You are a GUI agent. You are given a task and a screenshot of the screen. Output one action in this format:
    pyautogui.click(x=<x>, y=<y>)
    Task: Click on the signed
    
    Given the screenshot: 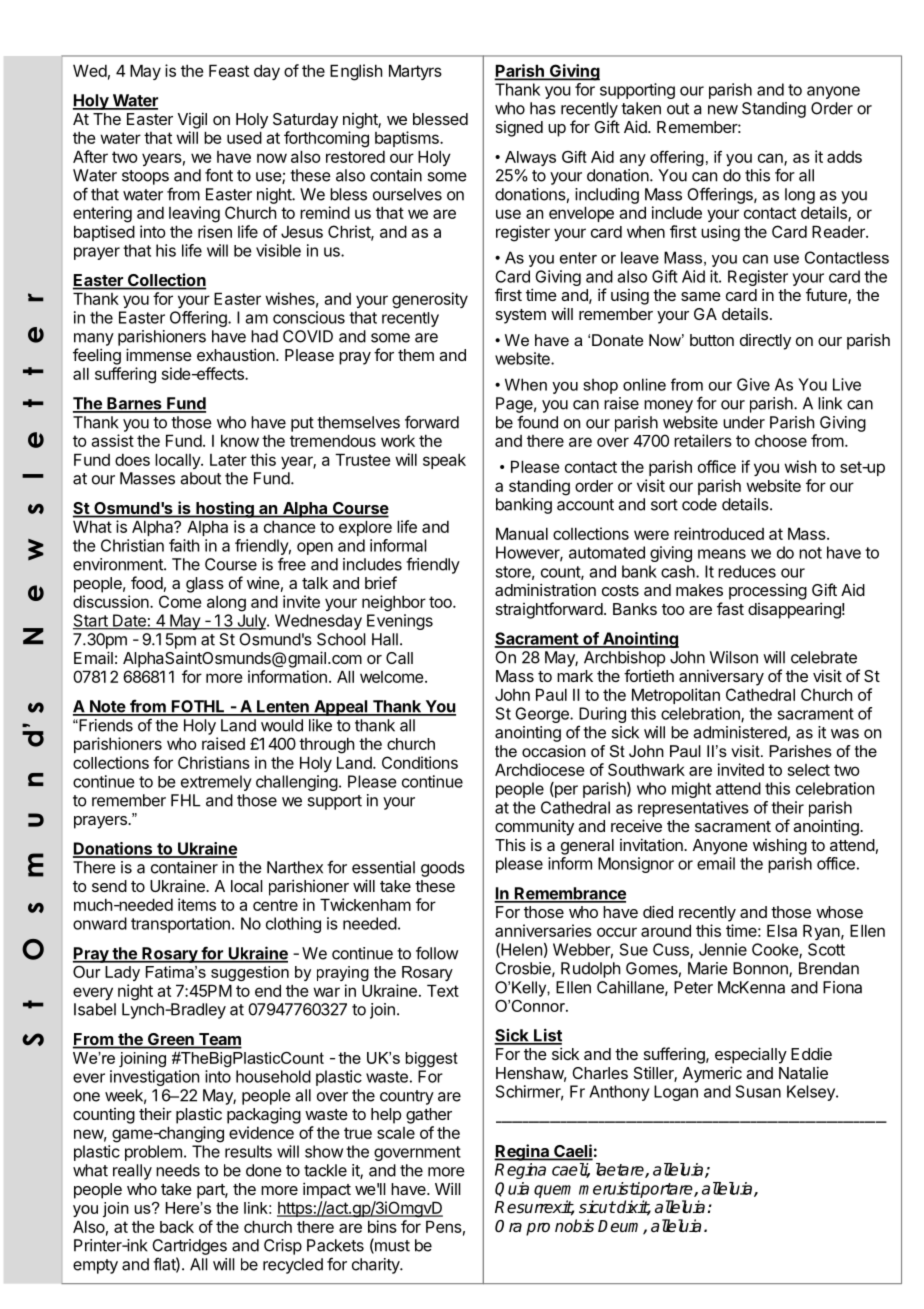 What is the action you would take?
    pyautogui.click(x=519, y=129)
